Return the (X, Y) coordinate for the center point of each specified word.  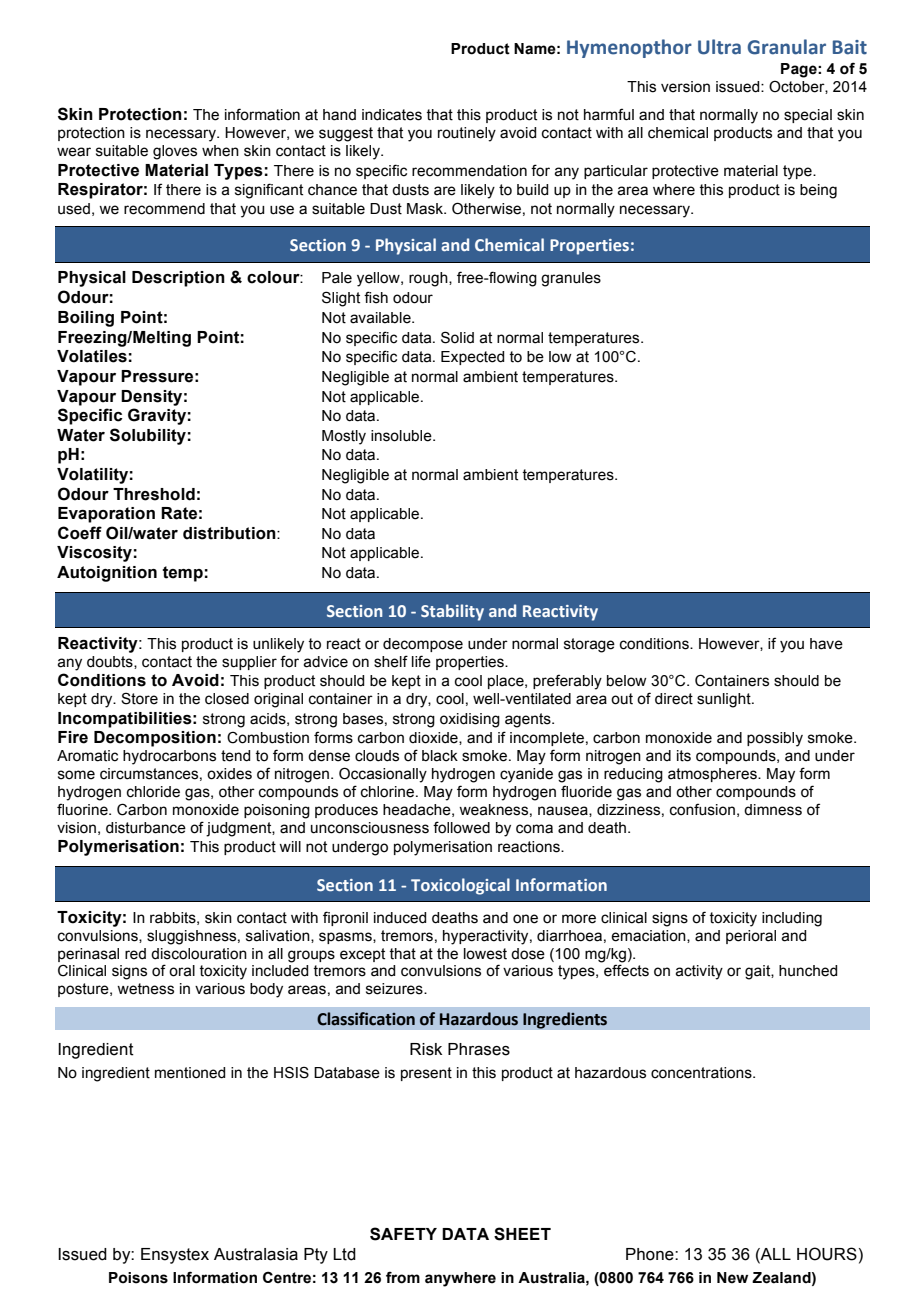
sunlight (725, 700)
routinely (467, 134)
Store (139, 698)
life (421, 661)
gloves (175, 152)
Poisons (138, 1278)
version (685, 87)
